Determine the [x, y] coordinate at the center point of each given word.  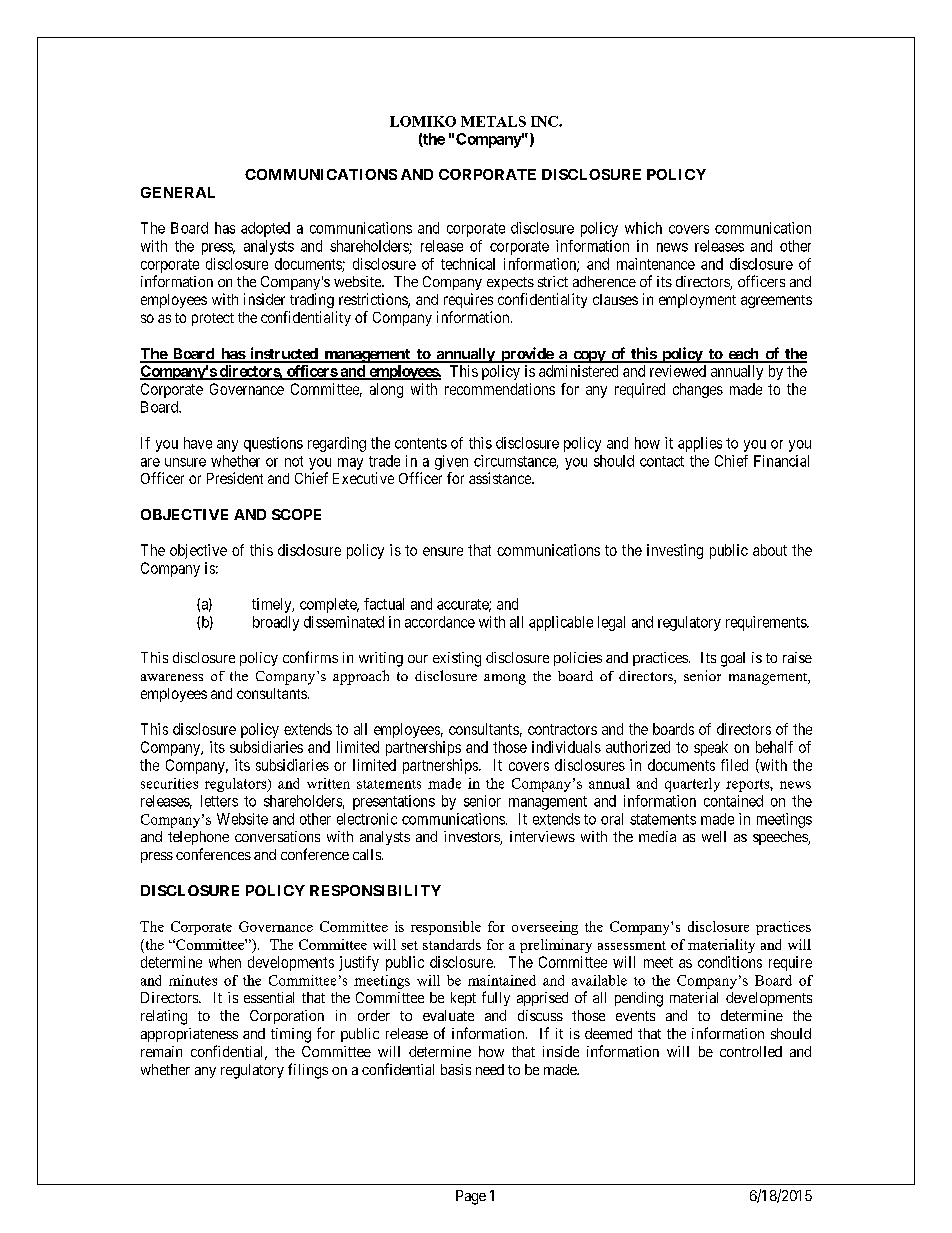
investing [675, 551]
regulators [237, 785]
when [225, 962]
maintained [502, 980]
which [643, 228]
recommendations [500, 389]
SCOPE [296, 514]
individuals [566, 747]
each [743, 355]
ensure [443, 551]
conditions [730, 962]
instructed [284, 354]
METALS [493, 121]
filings [308, 1071]
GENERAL [178, 192]
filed [734, 765]
